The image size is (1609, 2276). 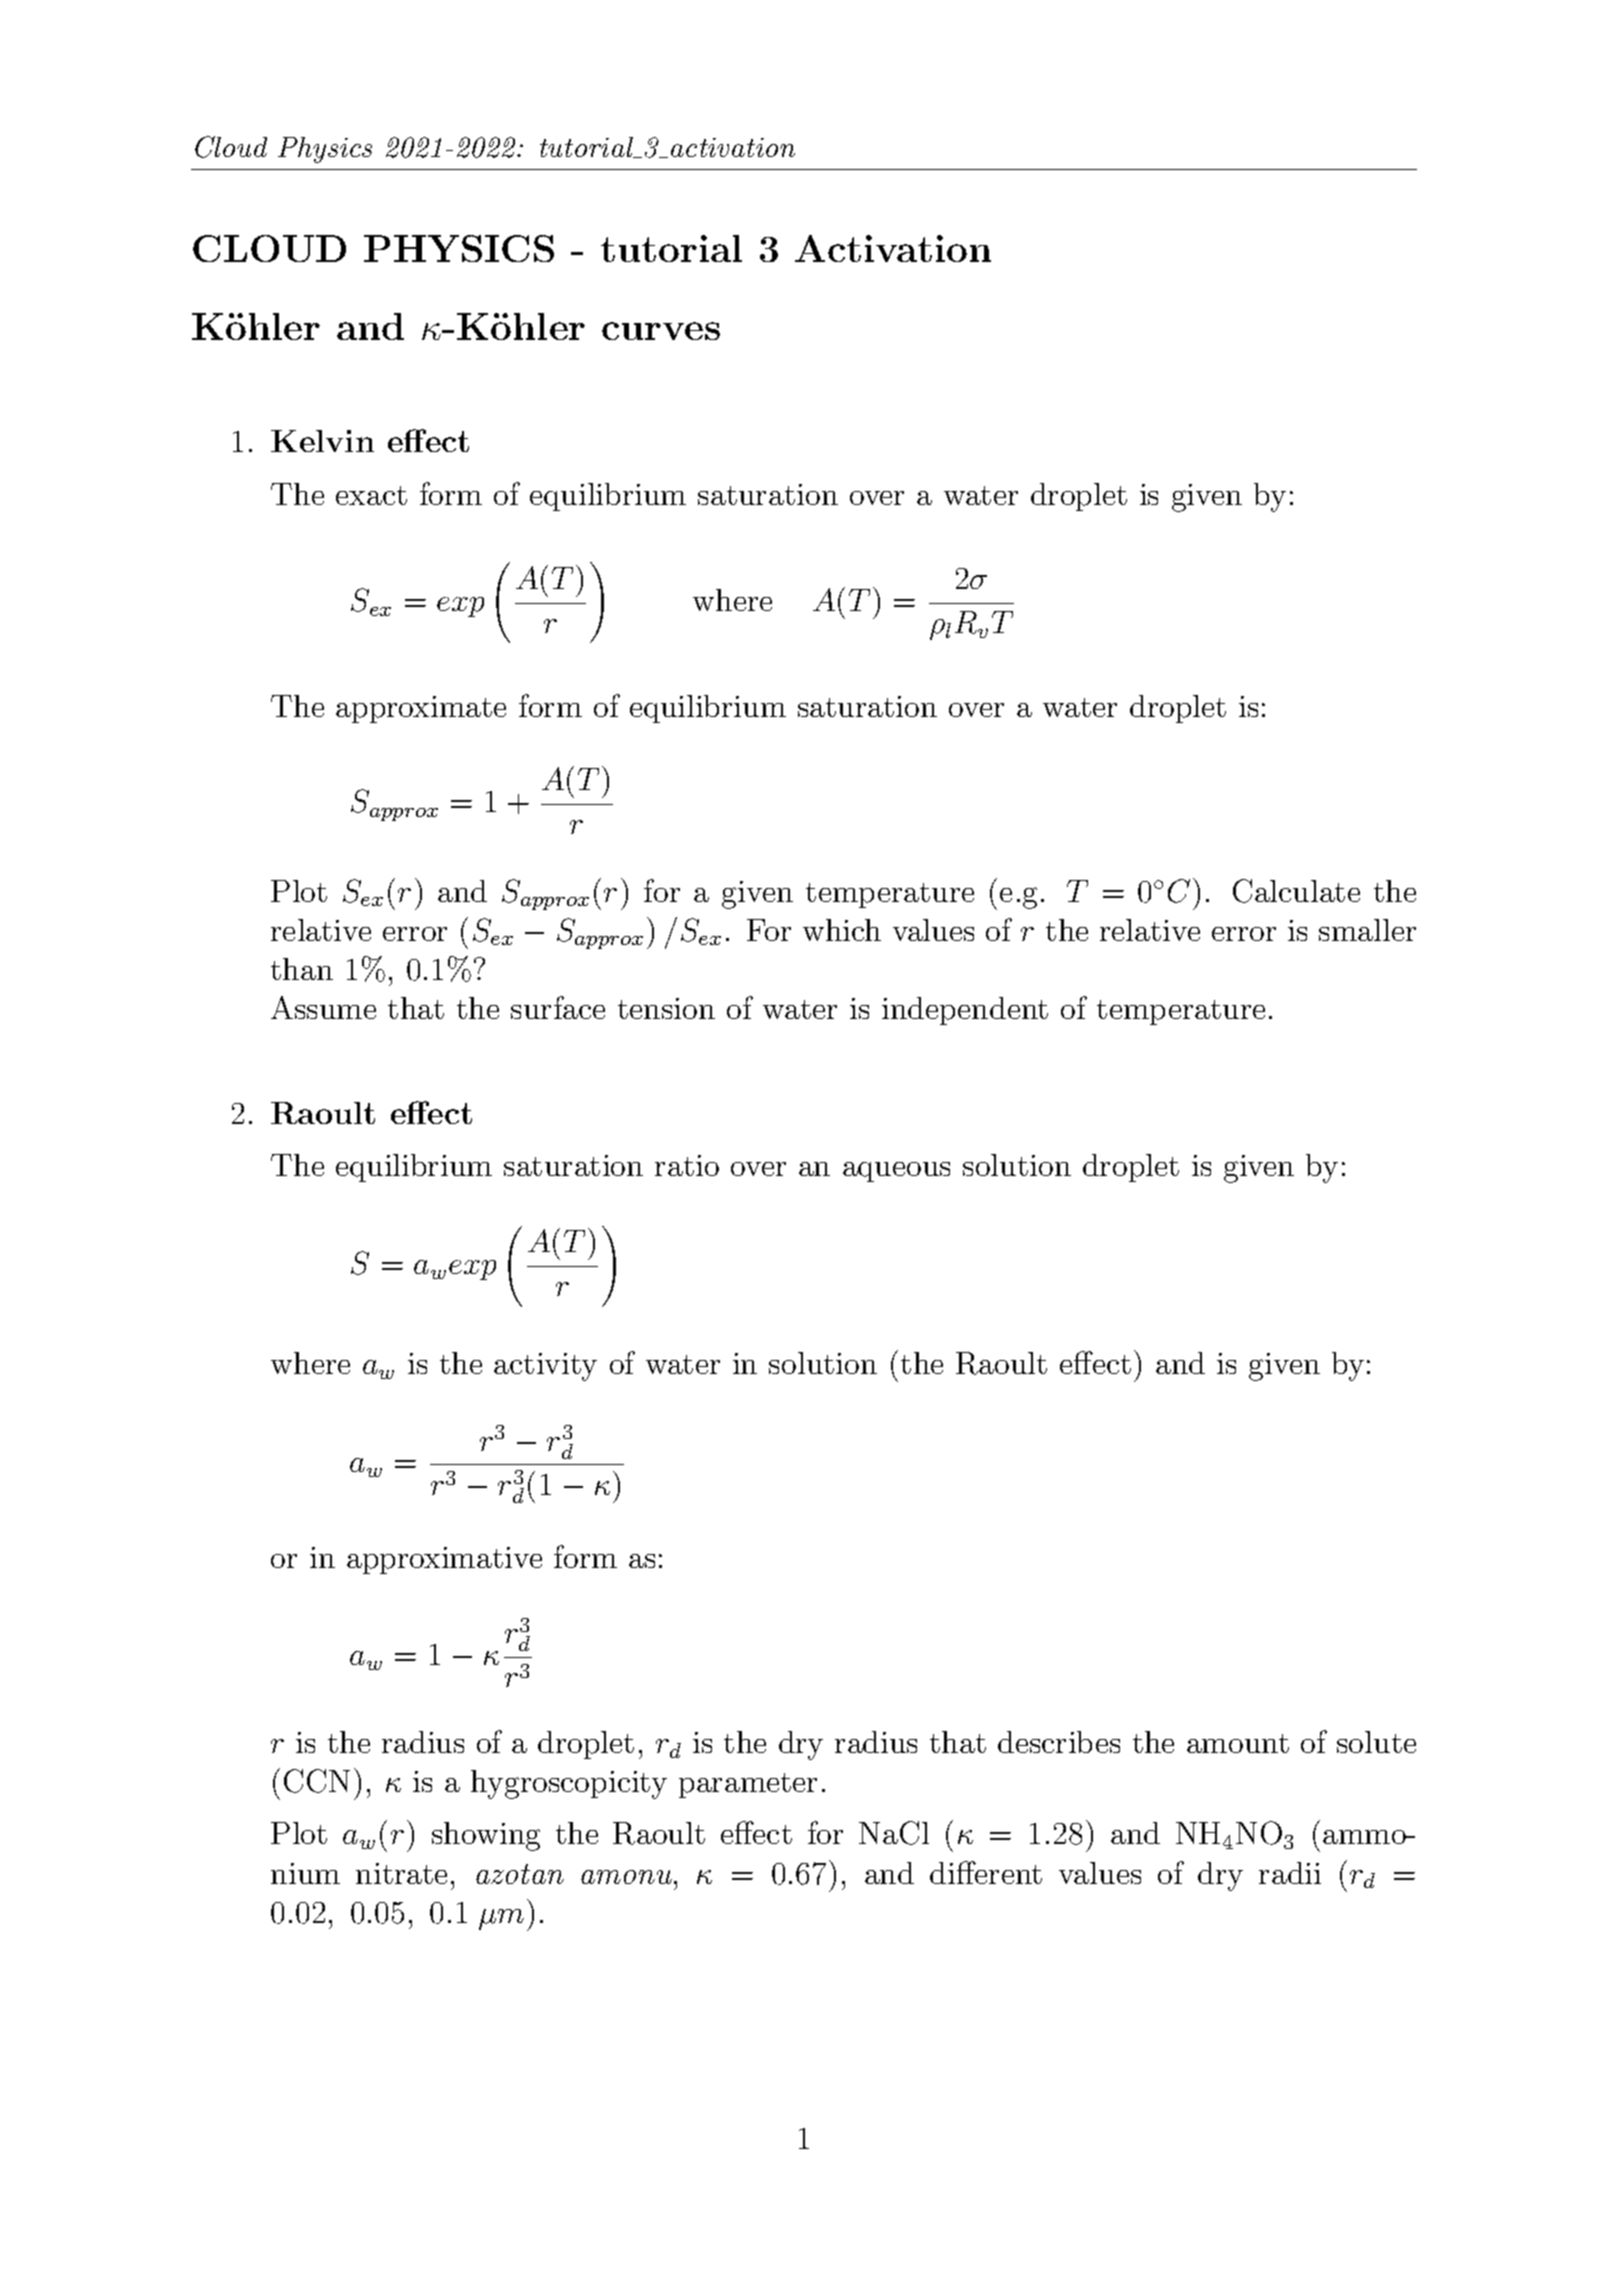 What do you see at coordinates (486, 1836) in the screenshot?
I see `showing` at bounding box center [486, 1836].
